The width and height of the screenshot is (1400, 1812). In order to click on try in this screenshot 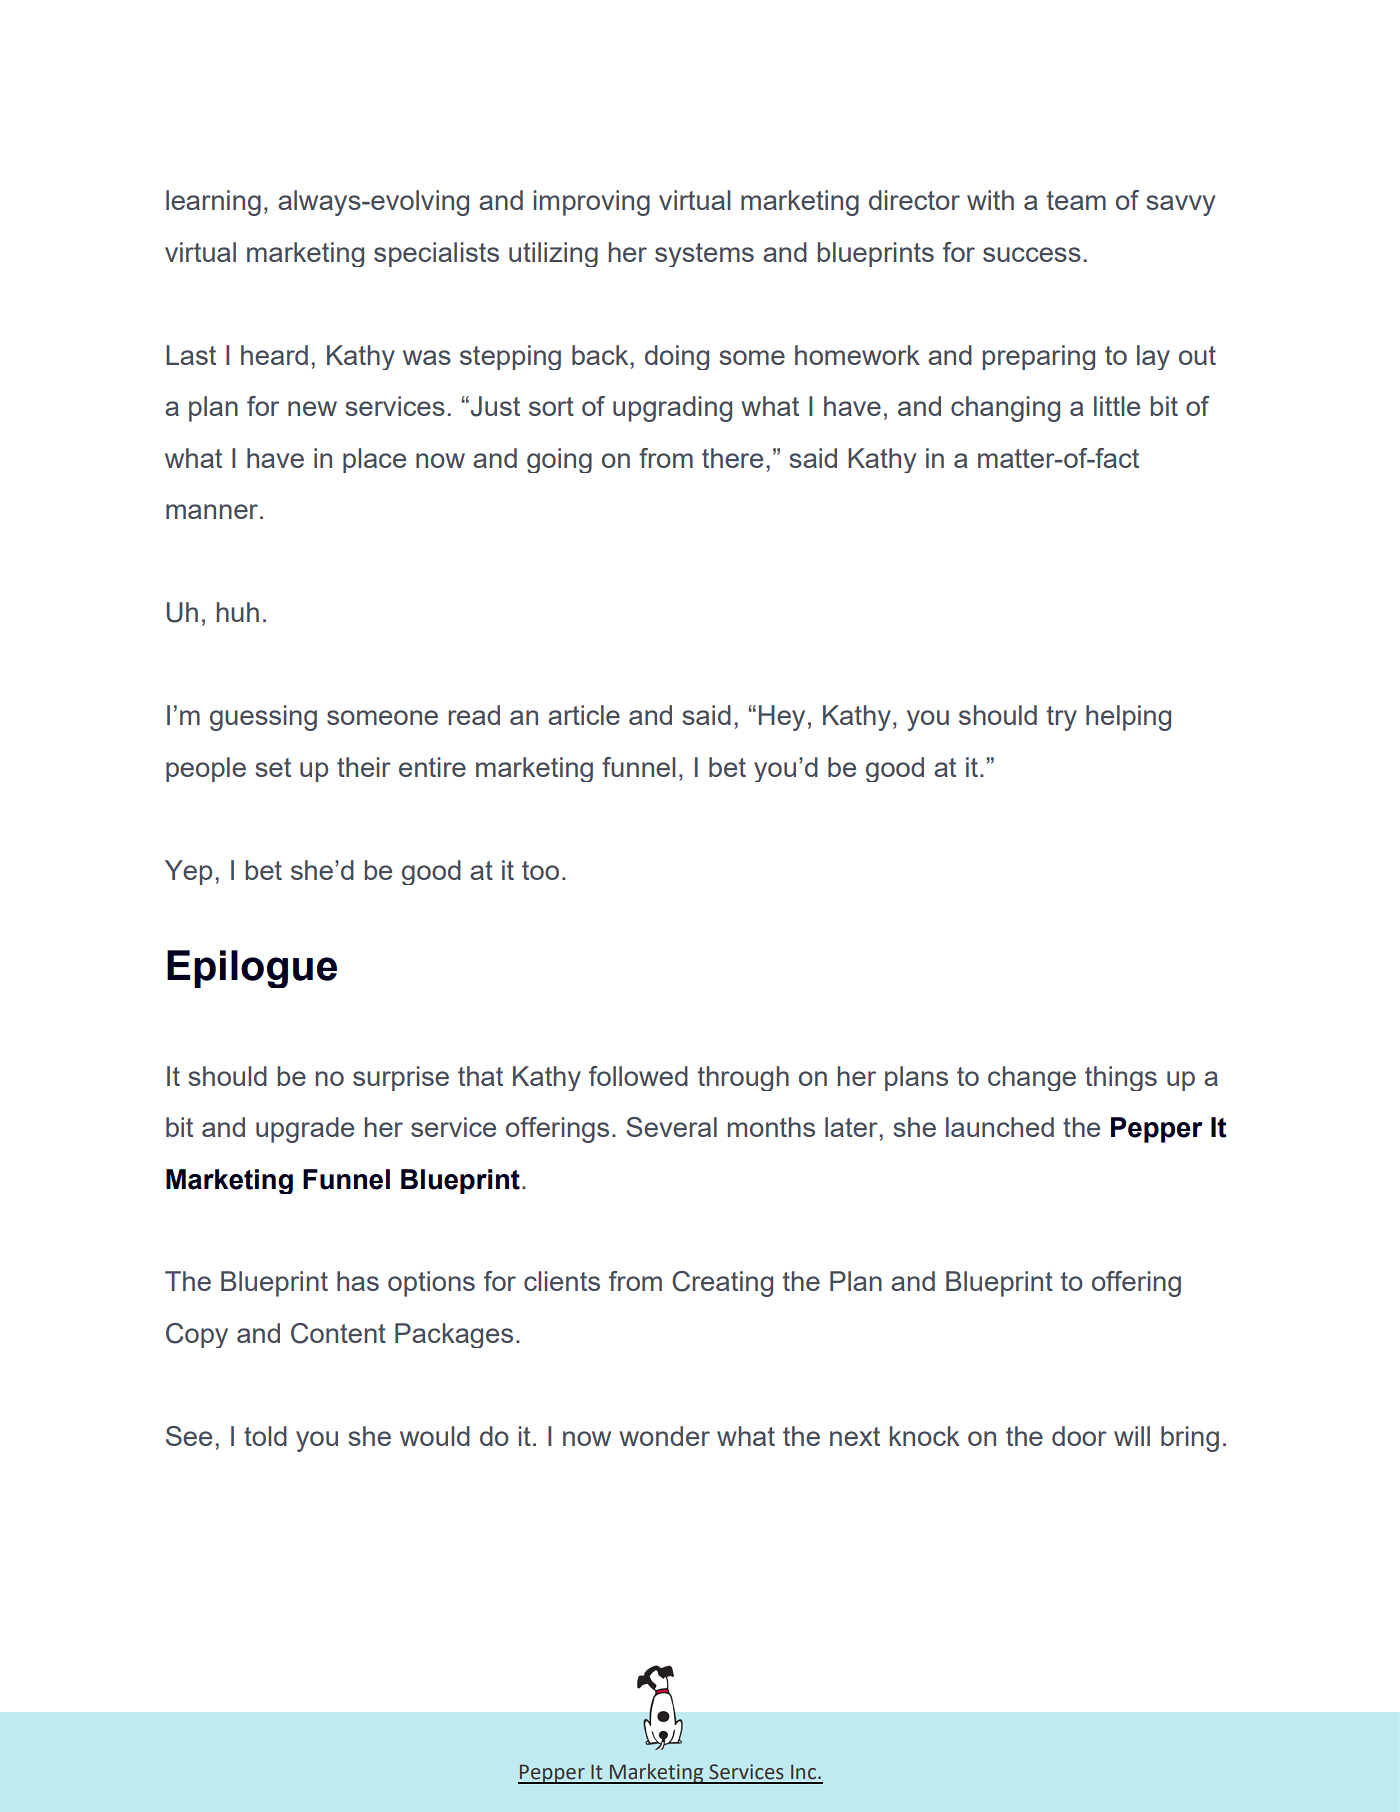, I will do `click(1062, 718)`.
